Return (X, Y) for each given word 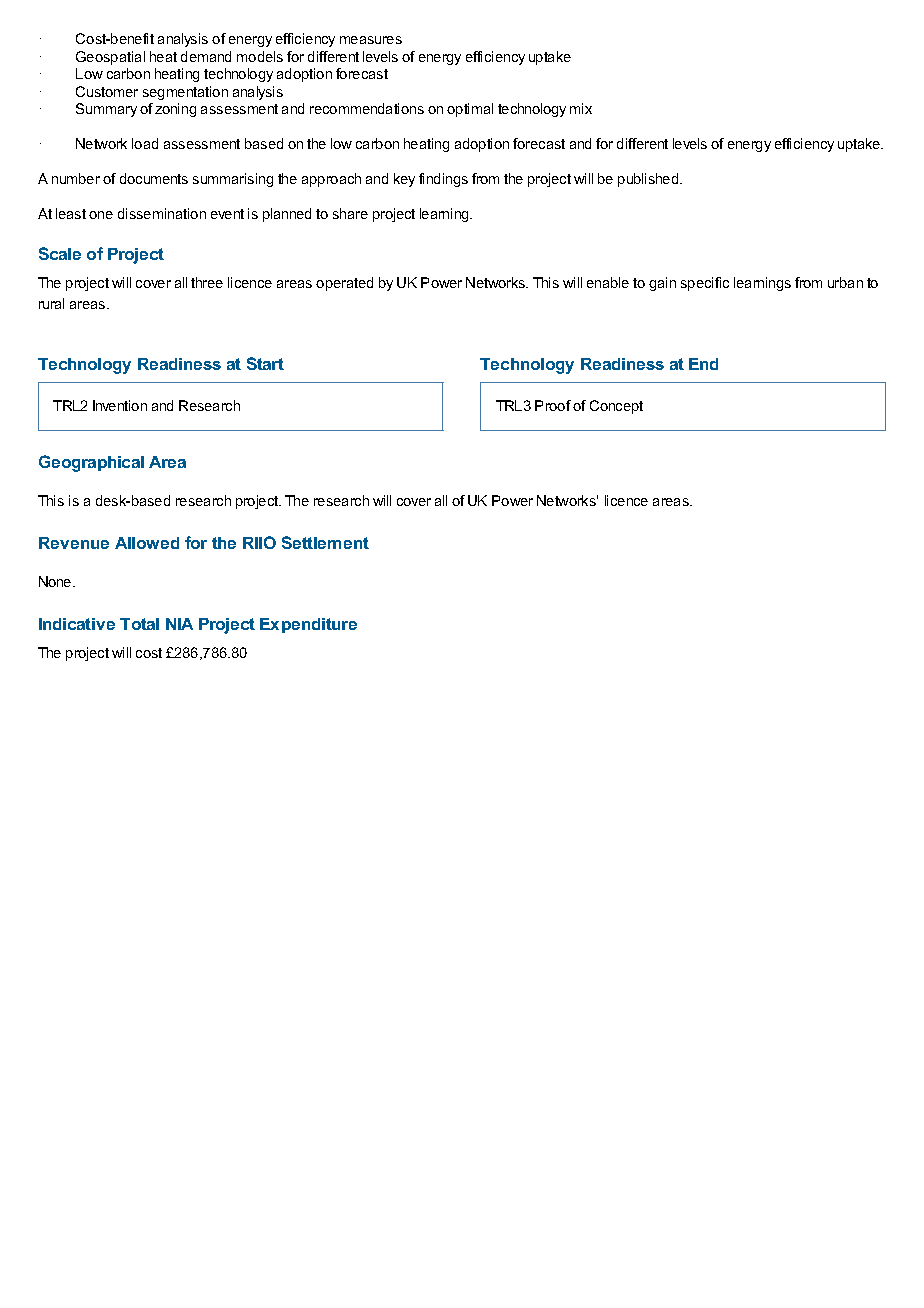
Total (139, 624)
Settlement (325, 542)
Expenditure (308, 625)
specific (705, 284)
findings (443, 180)
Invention (120, 405)
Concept (616, 407)
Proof (553, 405)
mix (581, 108)
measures (371, 40)
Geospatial (110, 58)
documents (154, 178)
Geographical (91, 463)
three (207, 282)
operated (344, 284)
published (648, 180)
